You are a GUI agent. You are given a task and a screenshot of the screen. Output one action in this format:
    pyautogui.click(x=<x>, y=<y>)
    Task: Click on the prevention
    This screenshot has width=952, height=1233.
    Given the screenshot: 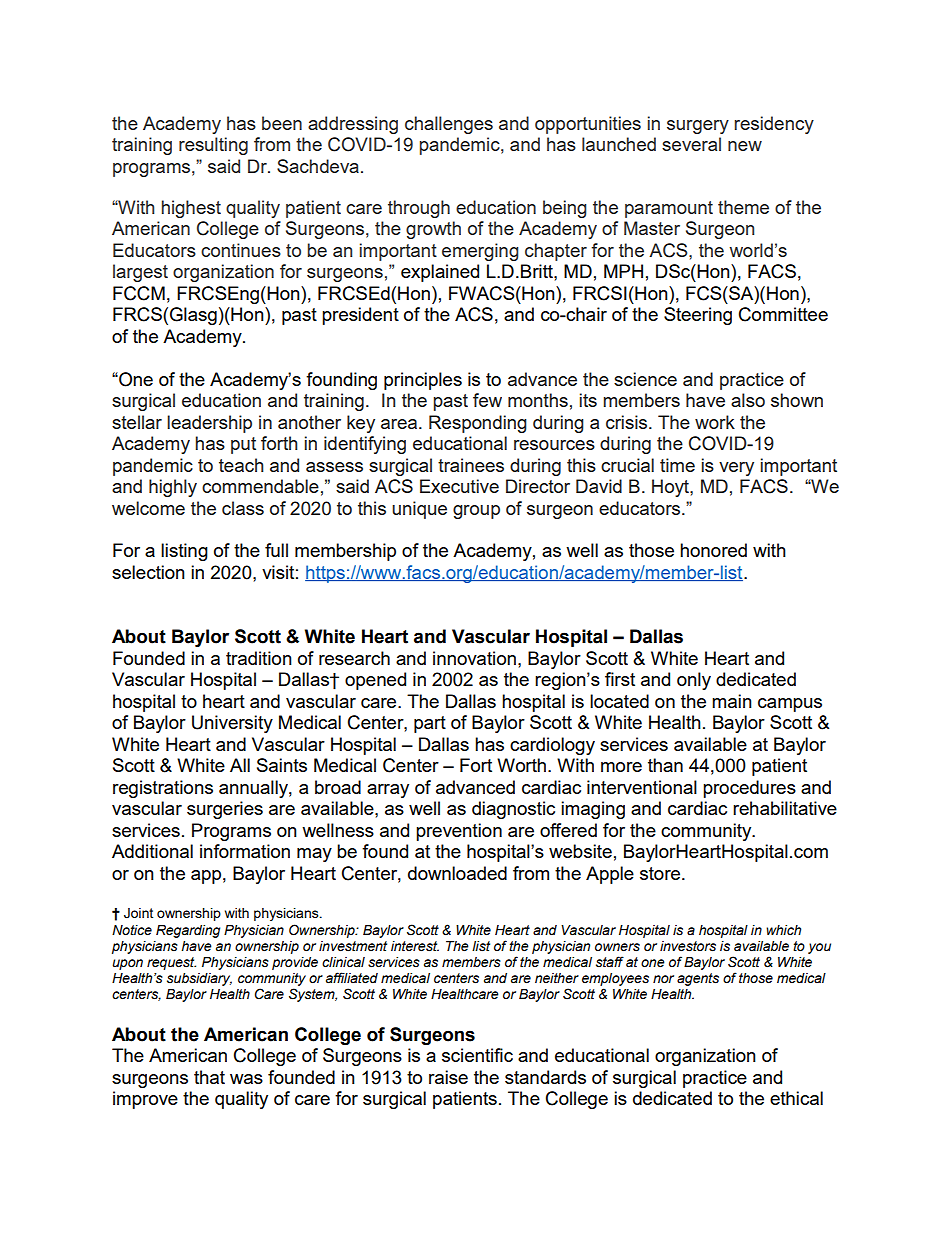 What is the action you would take?
    pyautogui.click(x=459, y=832)
